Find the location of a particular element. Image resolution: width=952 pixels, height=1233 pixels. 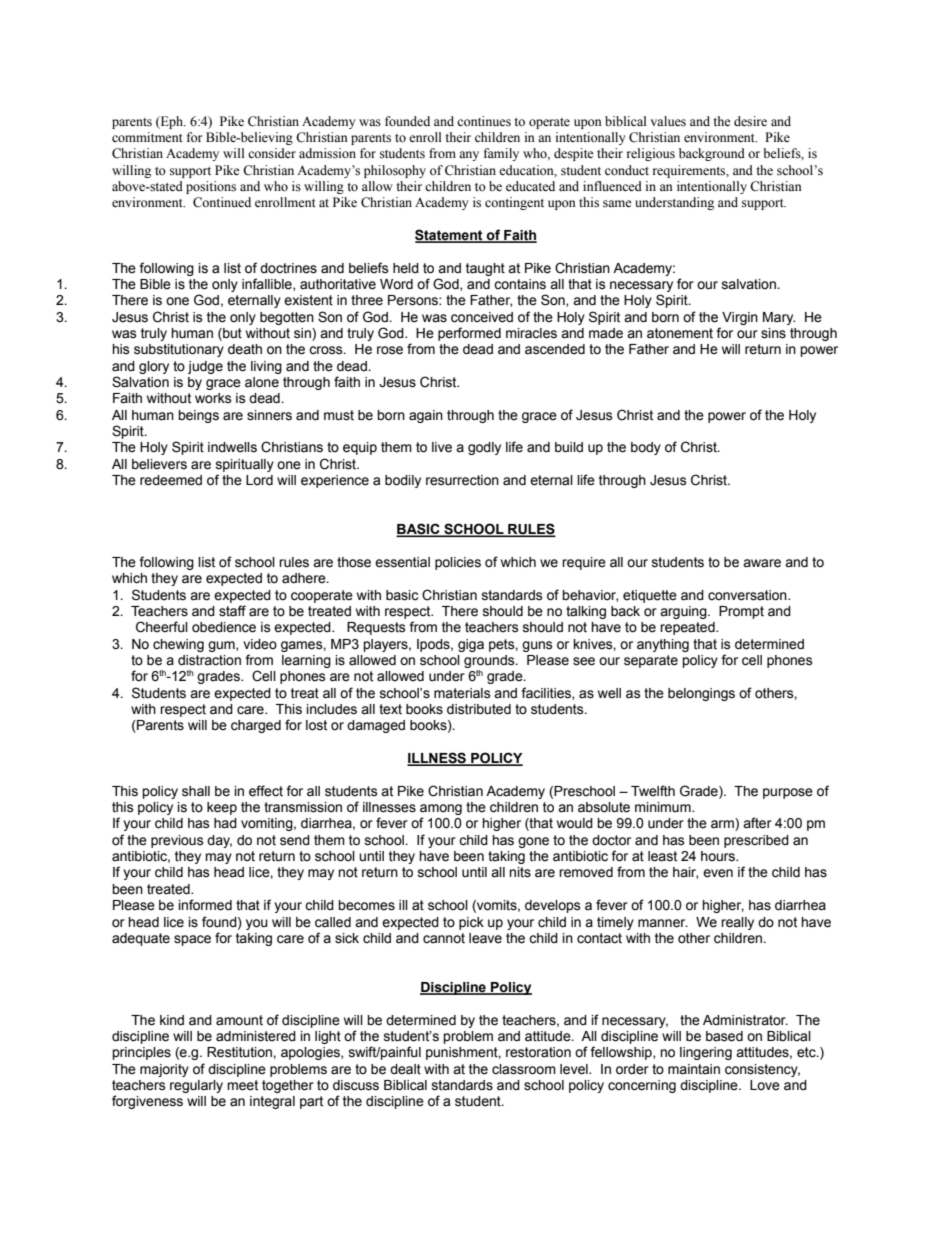

desire is located at coordinates (750, 121).
